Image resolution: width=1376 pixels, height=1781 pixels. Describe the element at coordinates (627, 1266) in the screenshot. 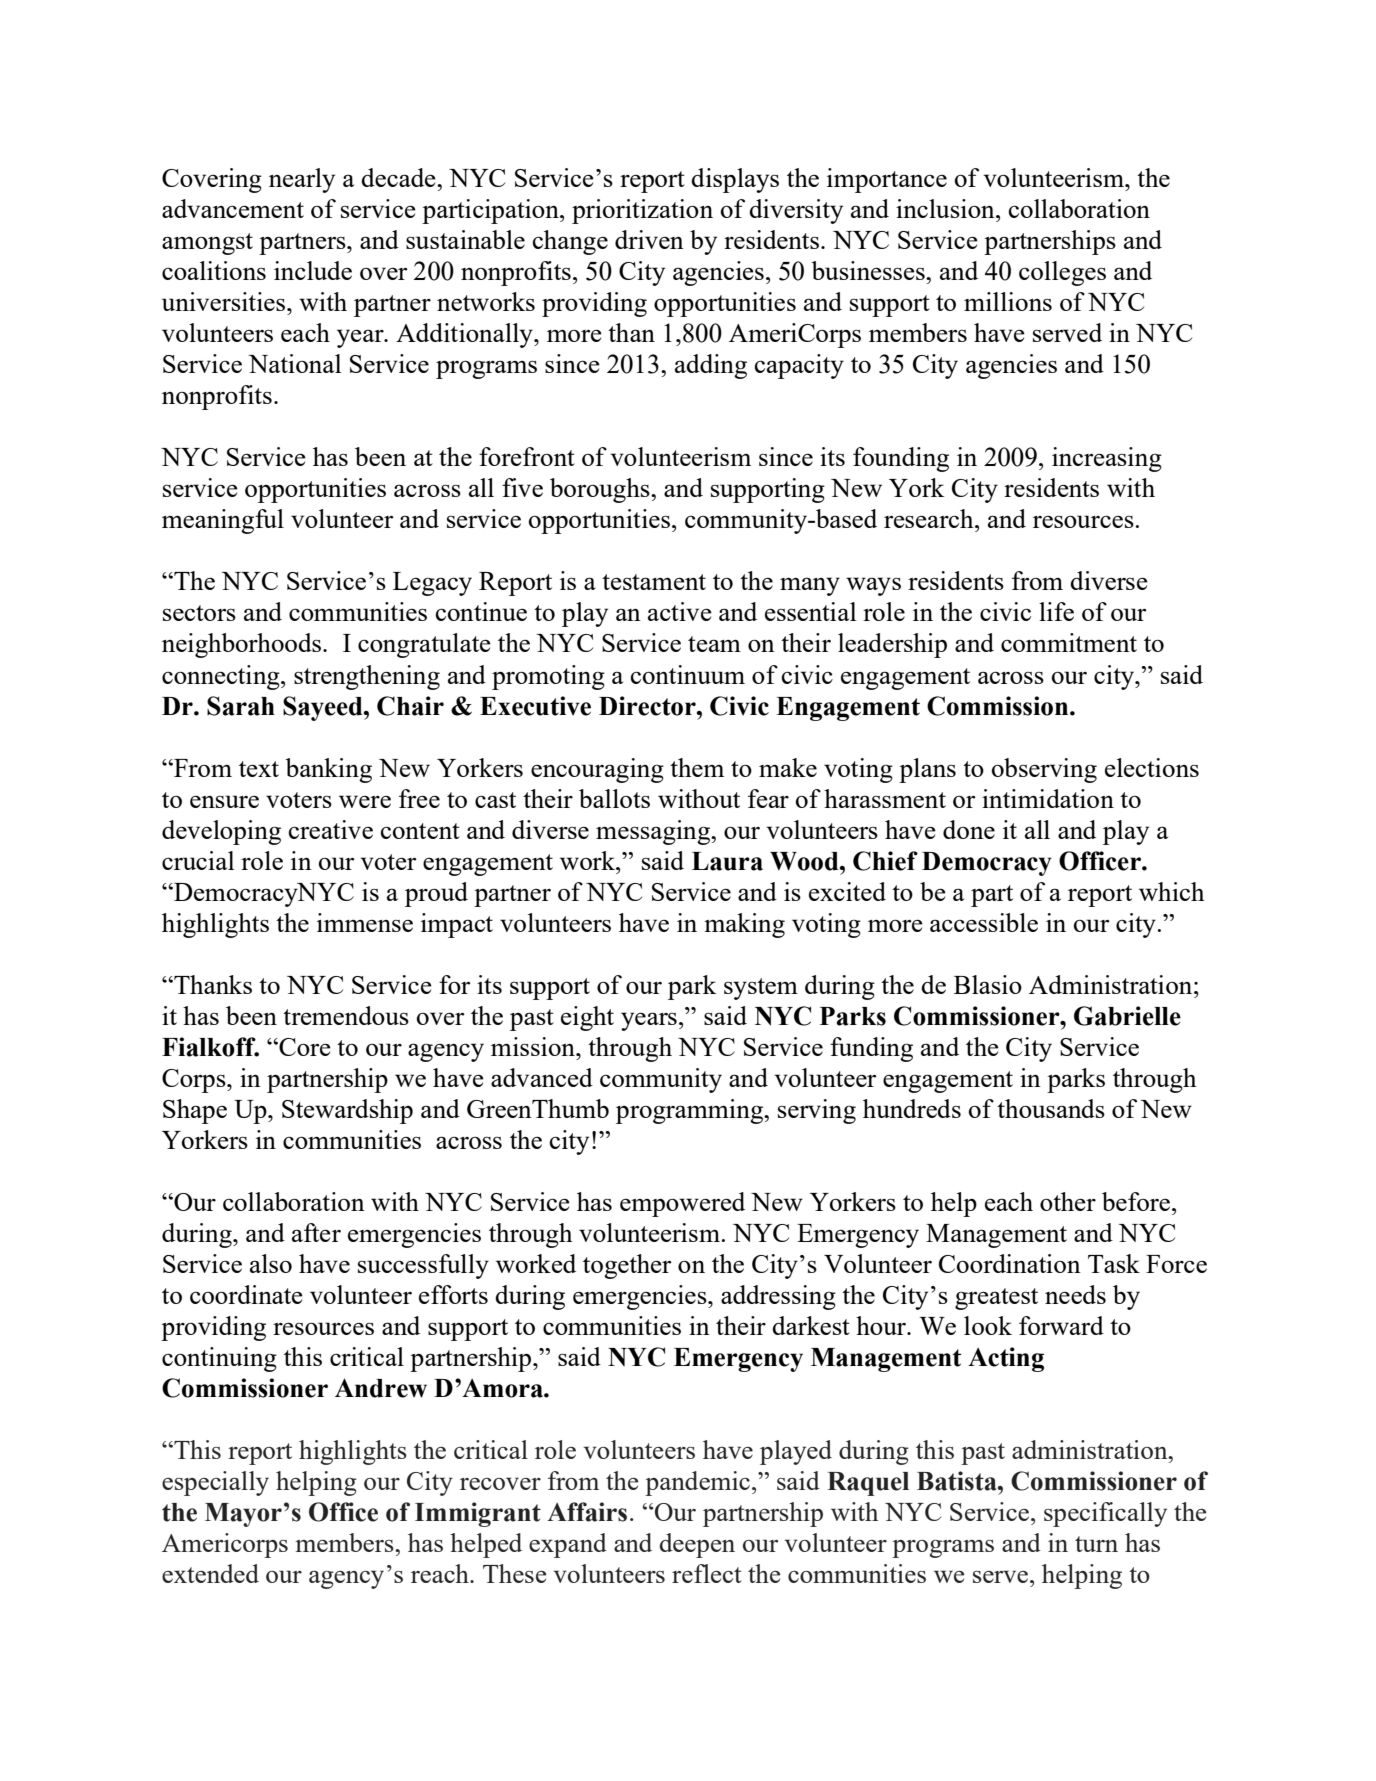

I see `together` at that location.
